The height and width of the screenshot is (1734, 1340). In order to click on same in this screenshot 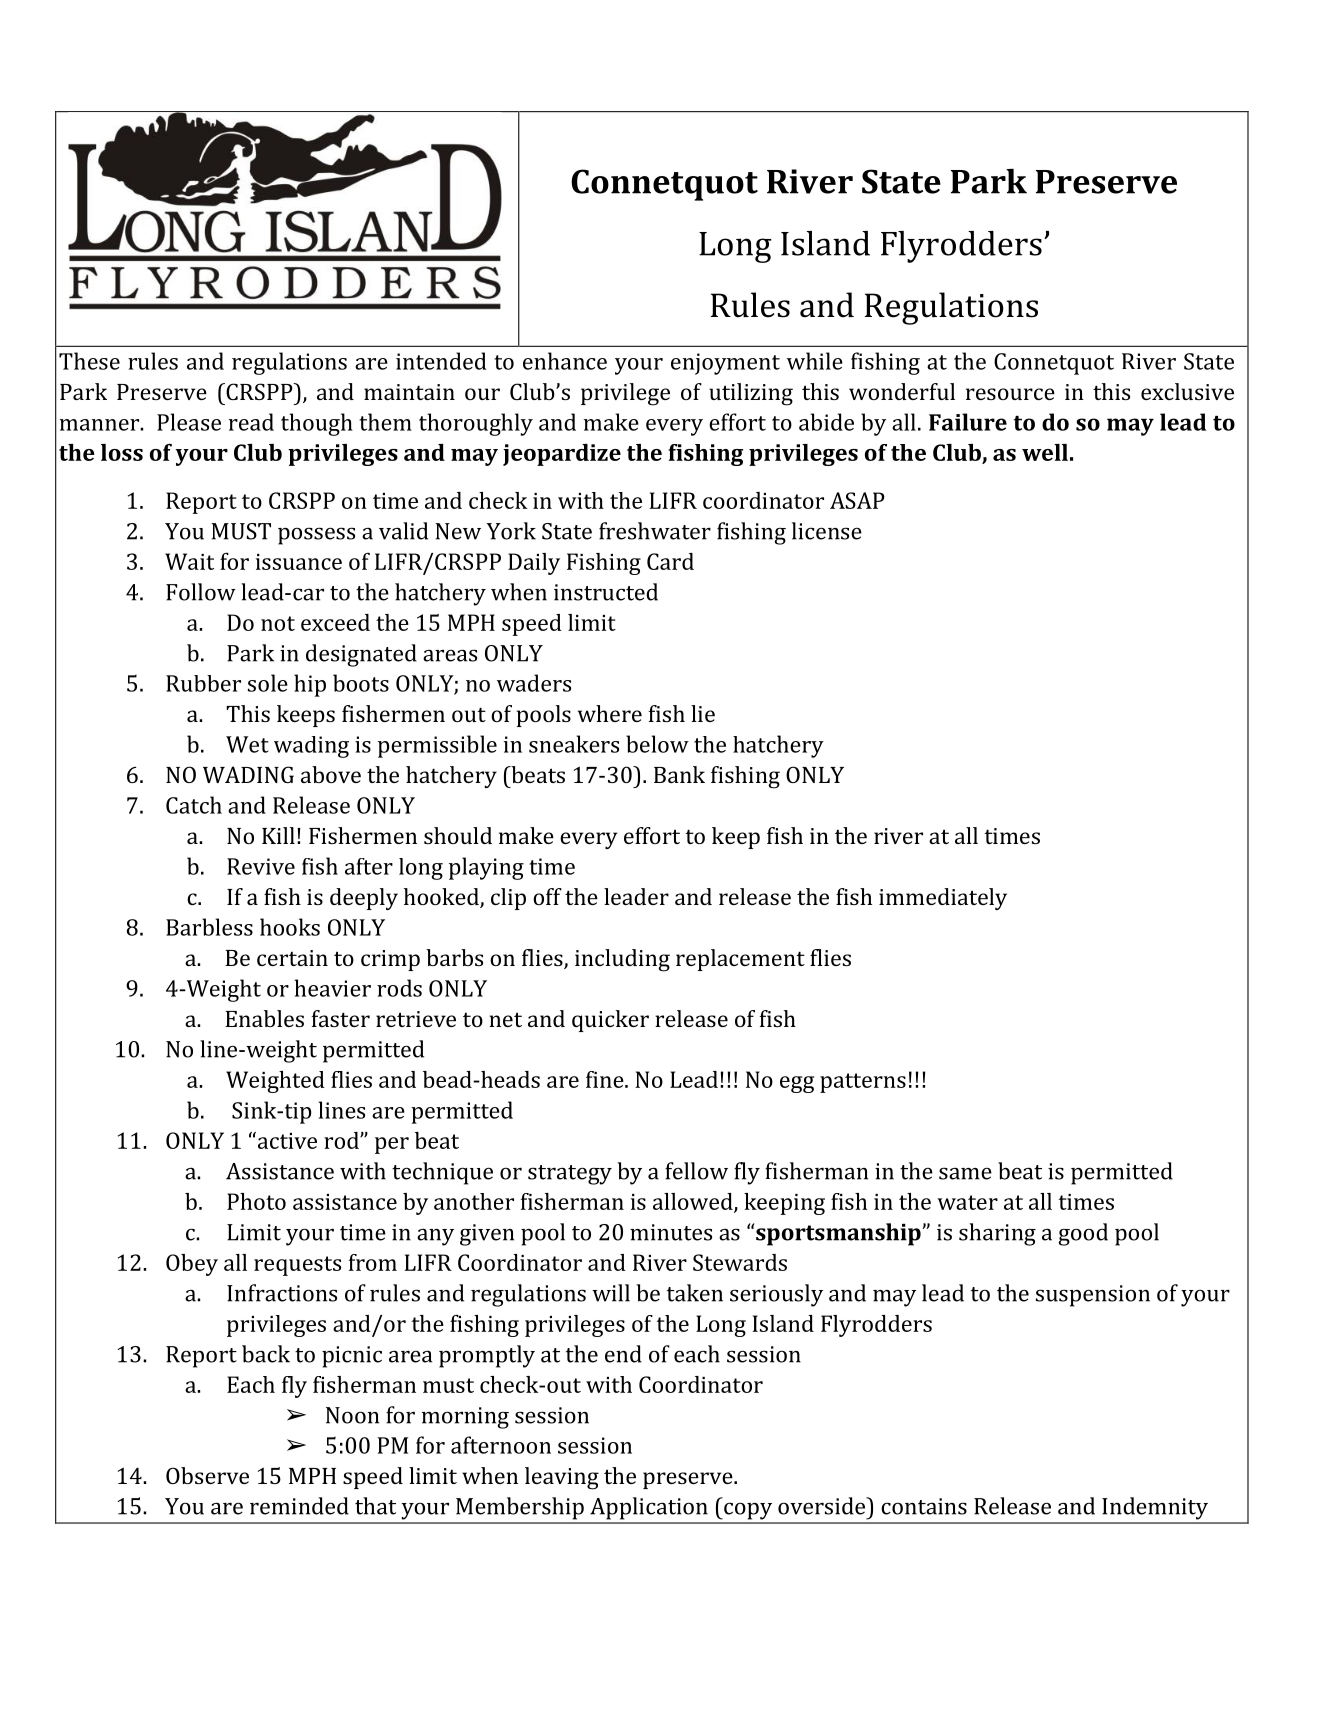, I will do `click(965, 1173)`.
